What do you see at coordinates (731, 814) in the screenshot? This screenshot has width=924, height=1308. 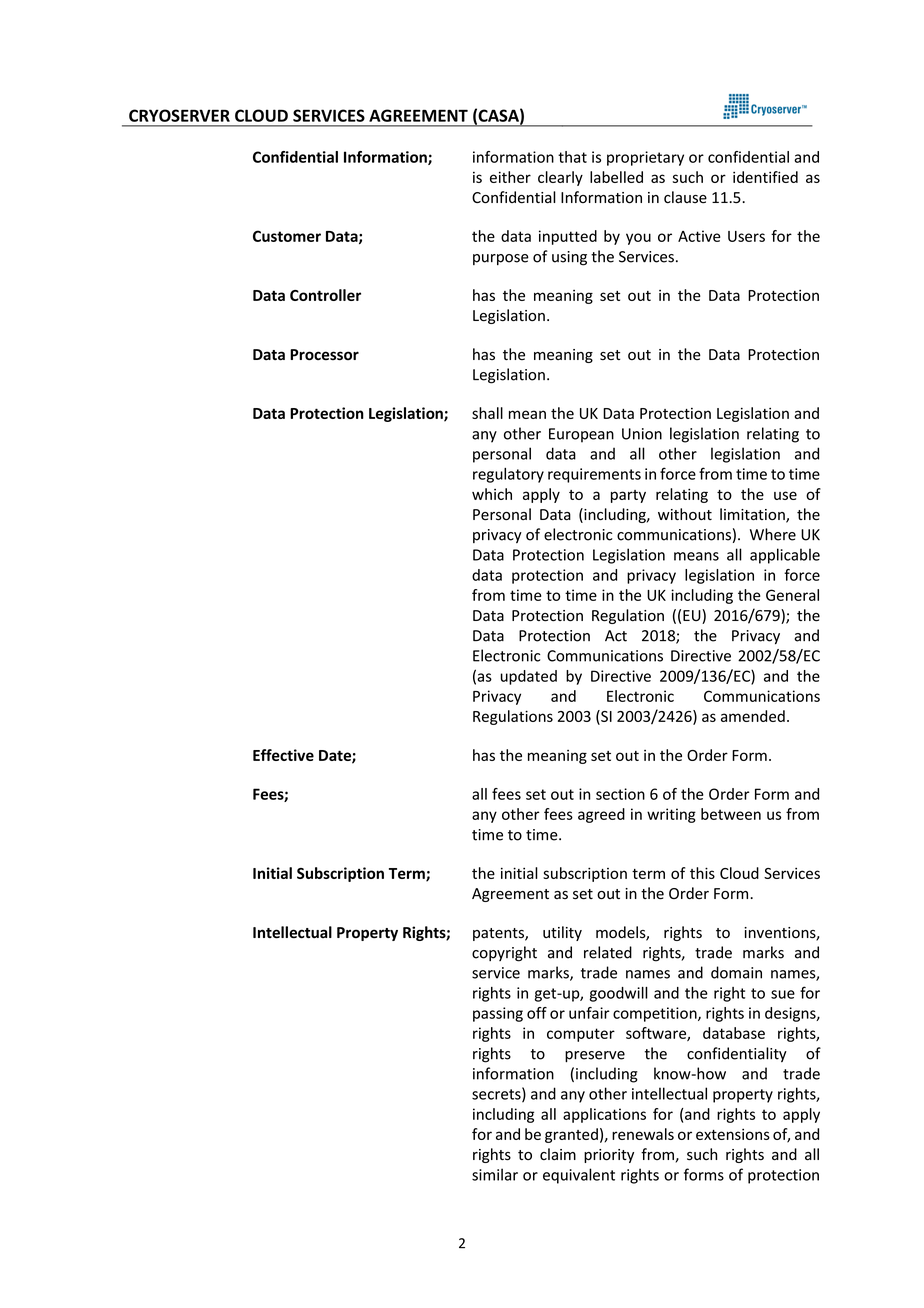 I see `between` at bounding box center [731, 814].
